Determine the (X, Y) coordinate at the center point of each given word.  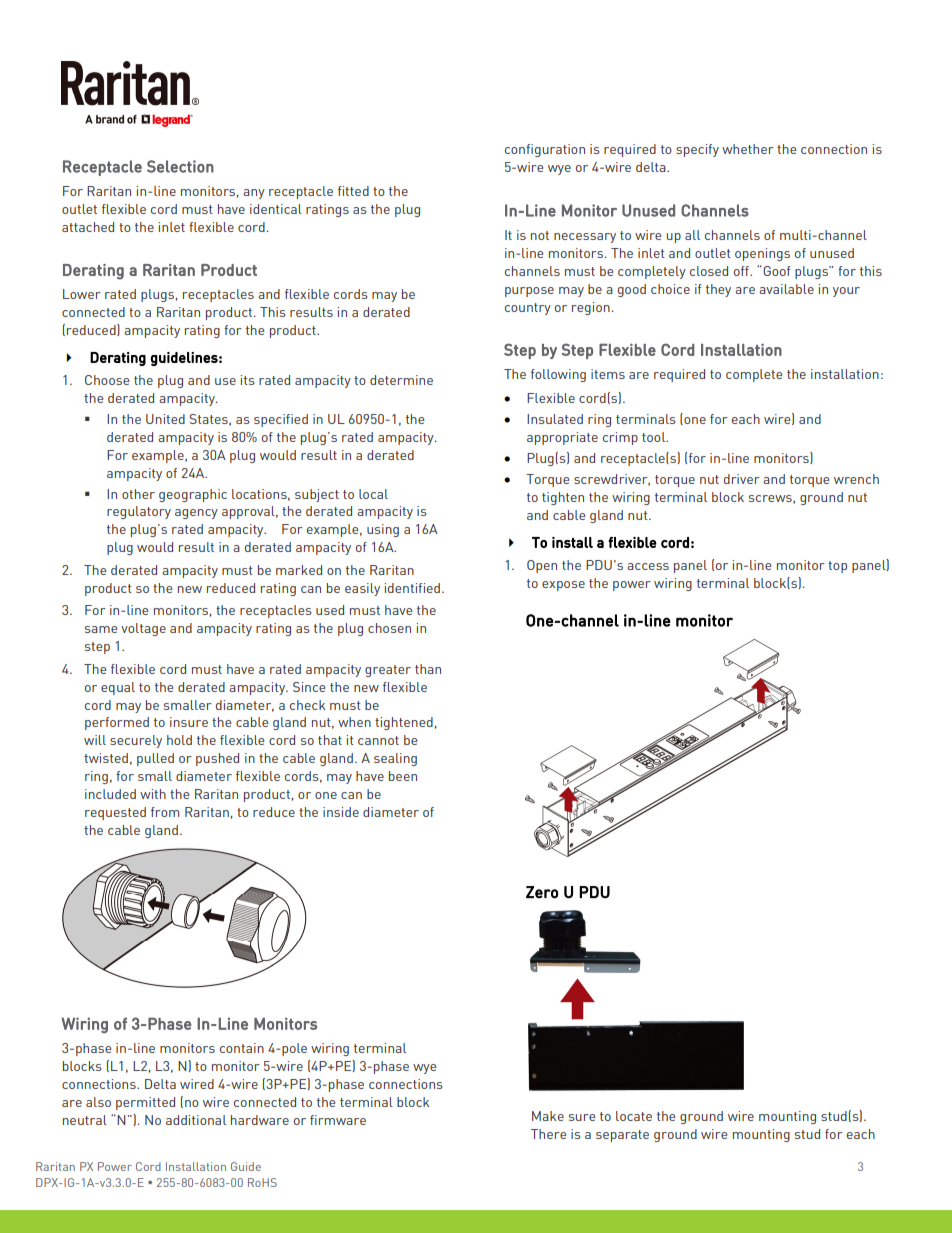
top (837, 567)
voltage (143, 629)
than (428, 669)
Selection (180, 166)
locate (634, 1116)
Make (548, 1116)
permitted (145, 1103)
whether (748, 149)
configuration (545, 150)
